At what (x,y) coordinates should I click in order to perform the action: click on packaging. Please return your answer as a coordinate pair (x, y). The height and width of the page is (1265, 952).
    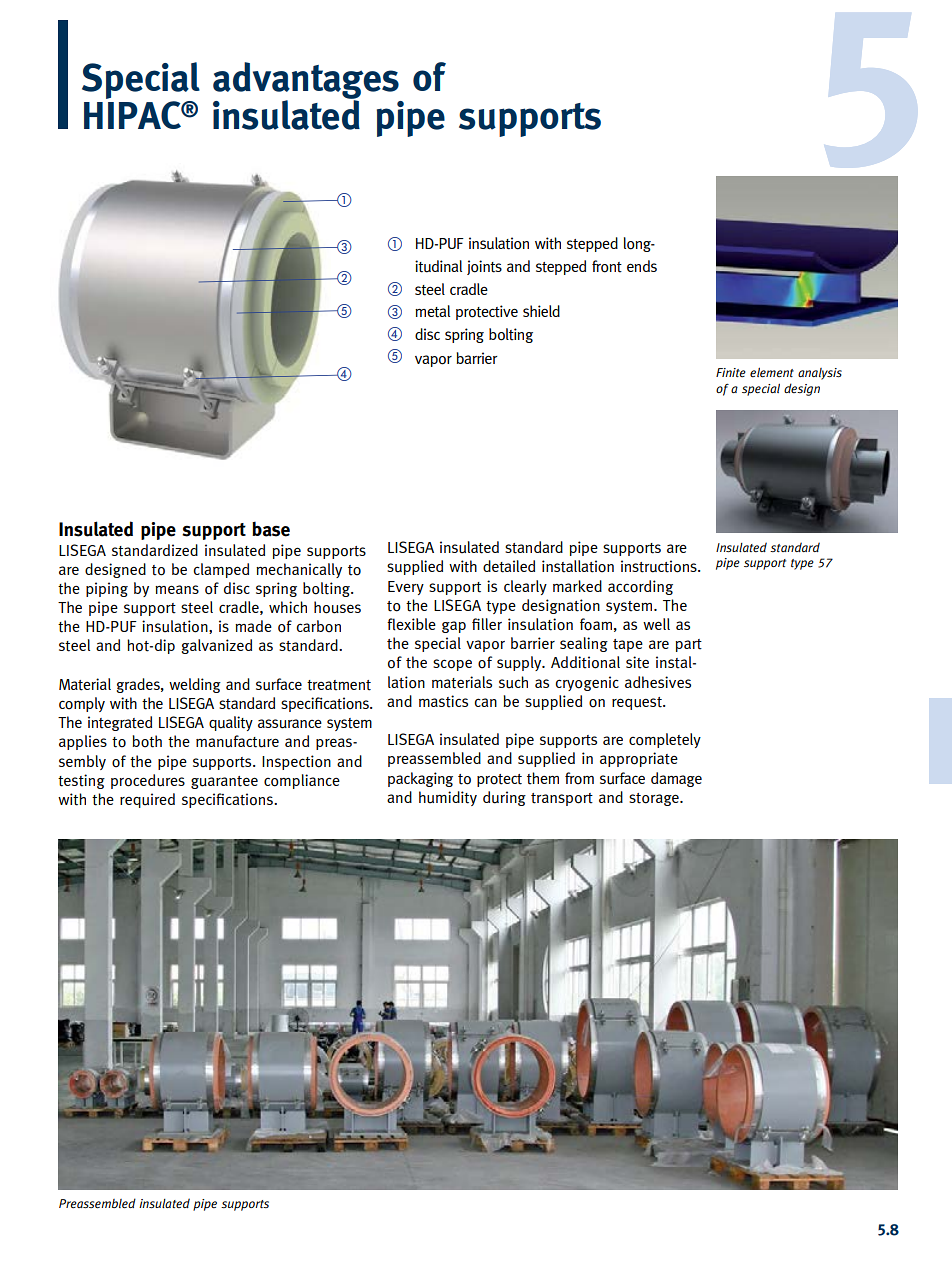
    Looking at the image, I should click on (420, 779).
